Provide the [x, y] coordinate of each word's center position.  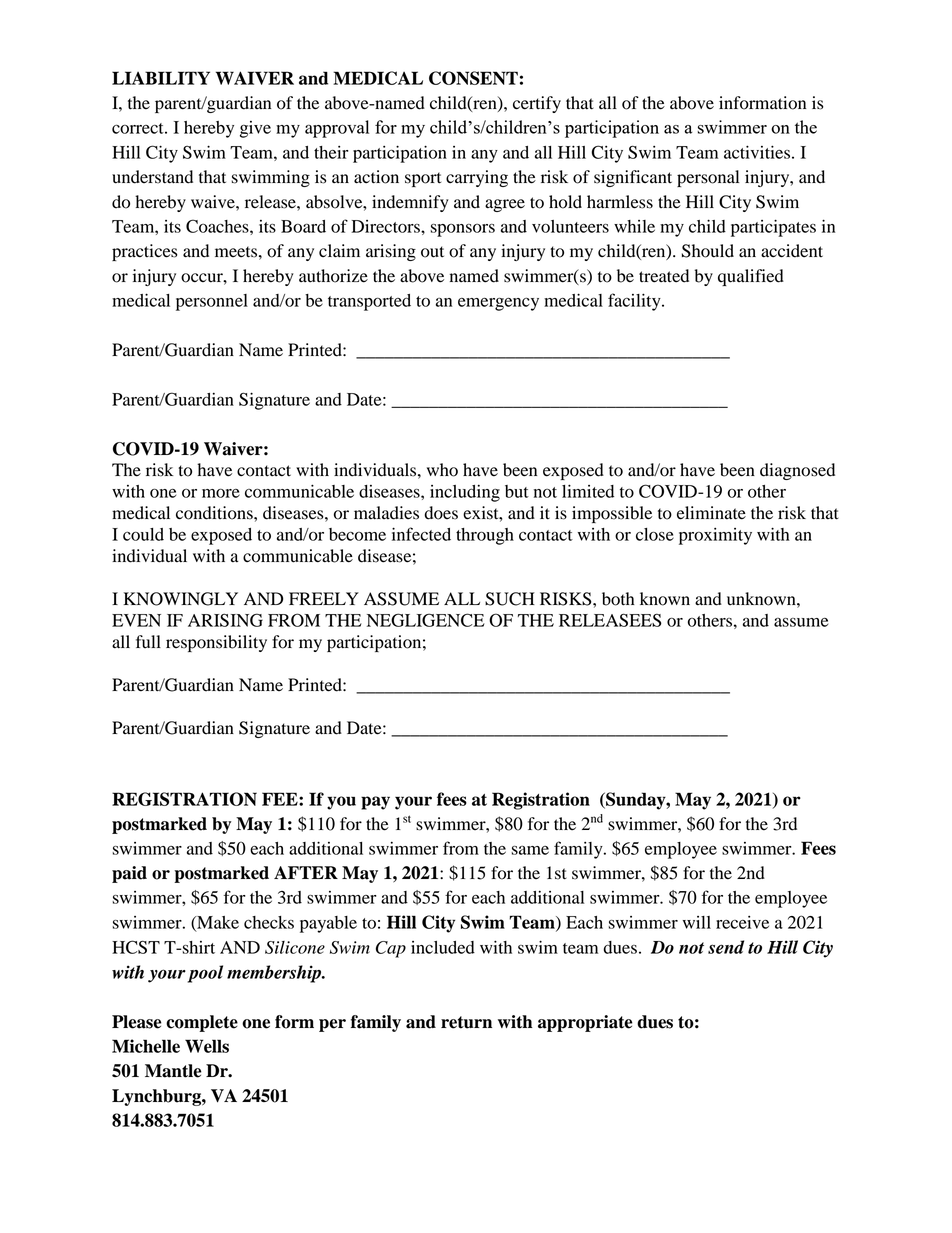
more [221, 493]
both [618, 599]
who [442, 470]
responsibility [216, 643]
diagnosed [797, 471]
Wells [207, 1046]
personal [708, 178]
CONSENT [473, 78]
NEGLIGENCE [426, 620]
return [466, 1022]
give [255, 129]
